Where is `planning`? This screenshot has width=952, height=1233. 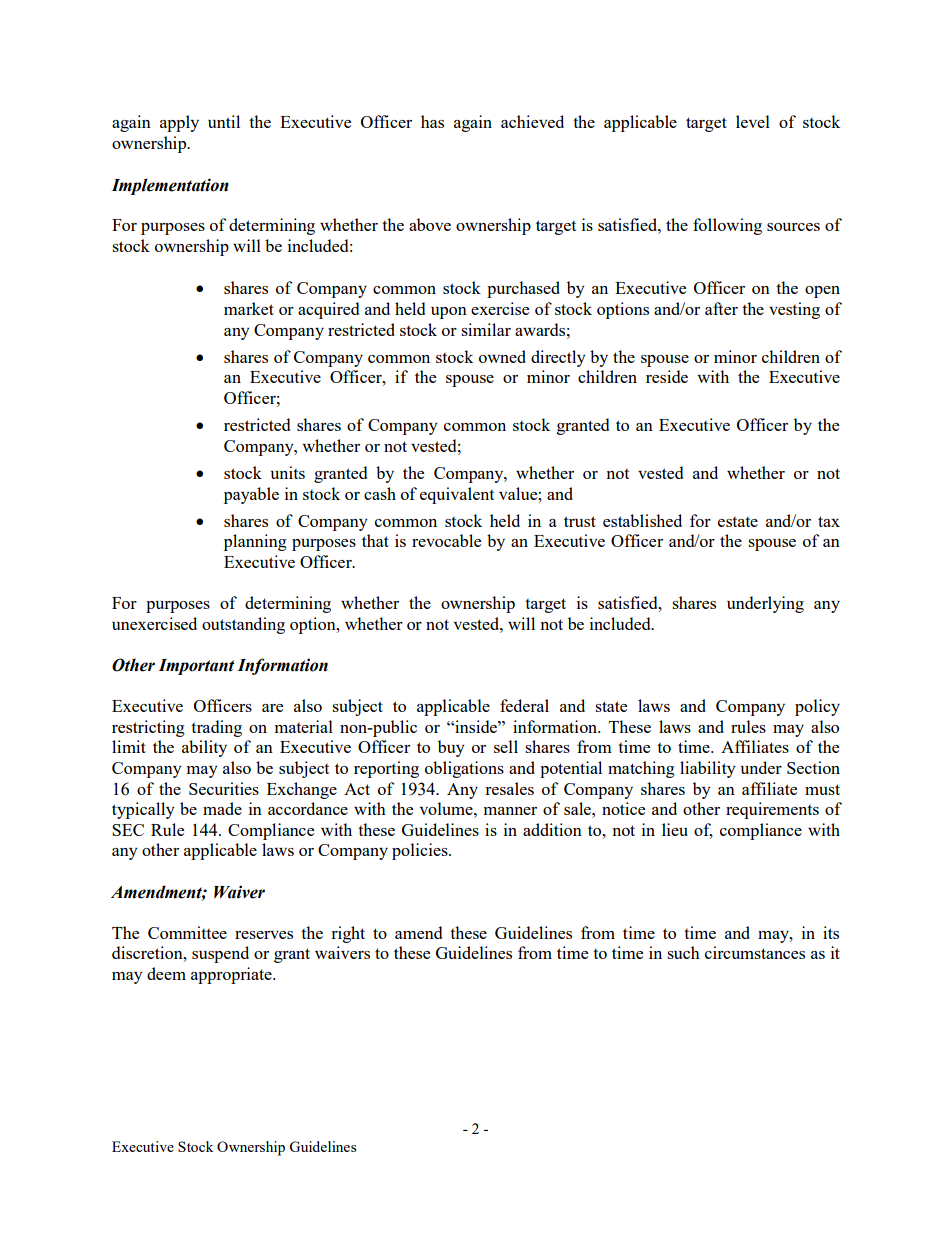 planning is located at coordinates (255, 542).
